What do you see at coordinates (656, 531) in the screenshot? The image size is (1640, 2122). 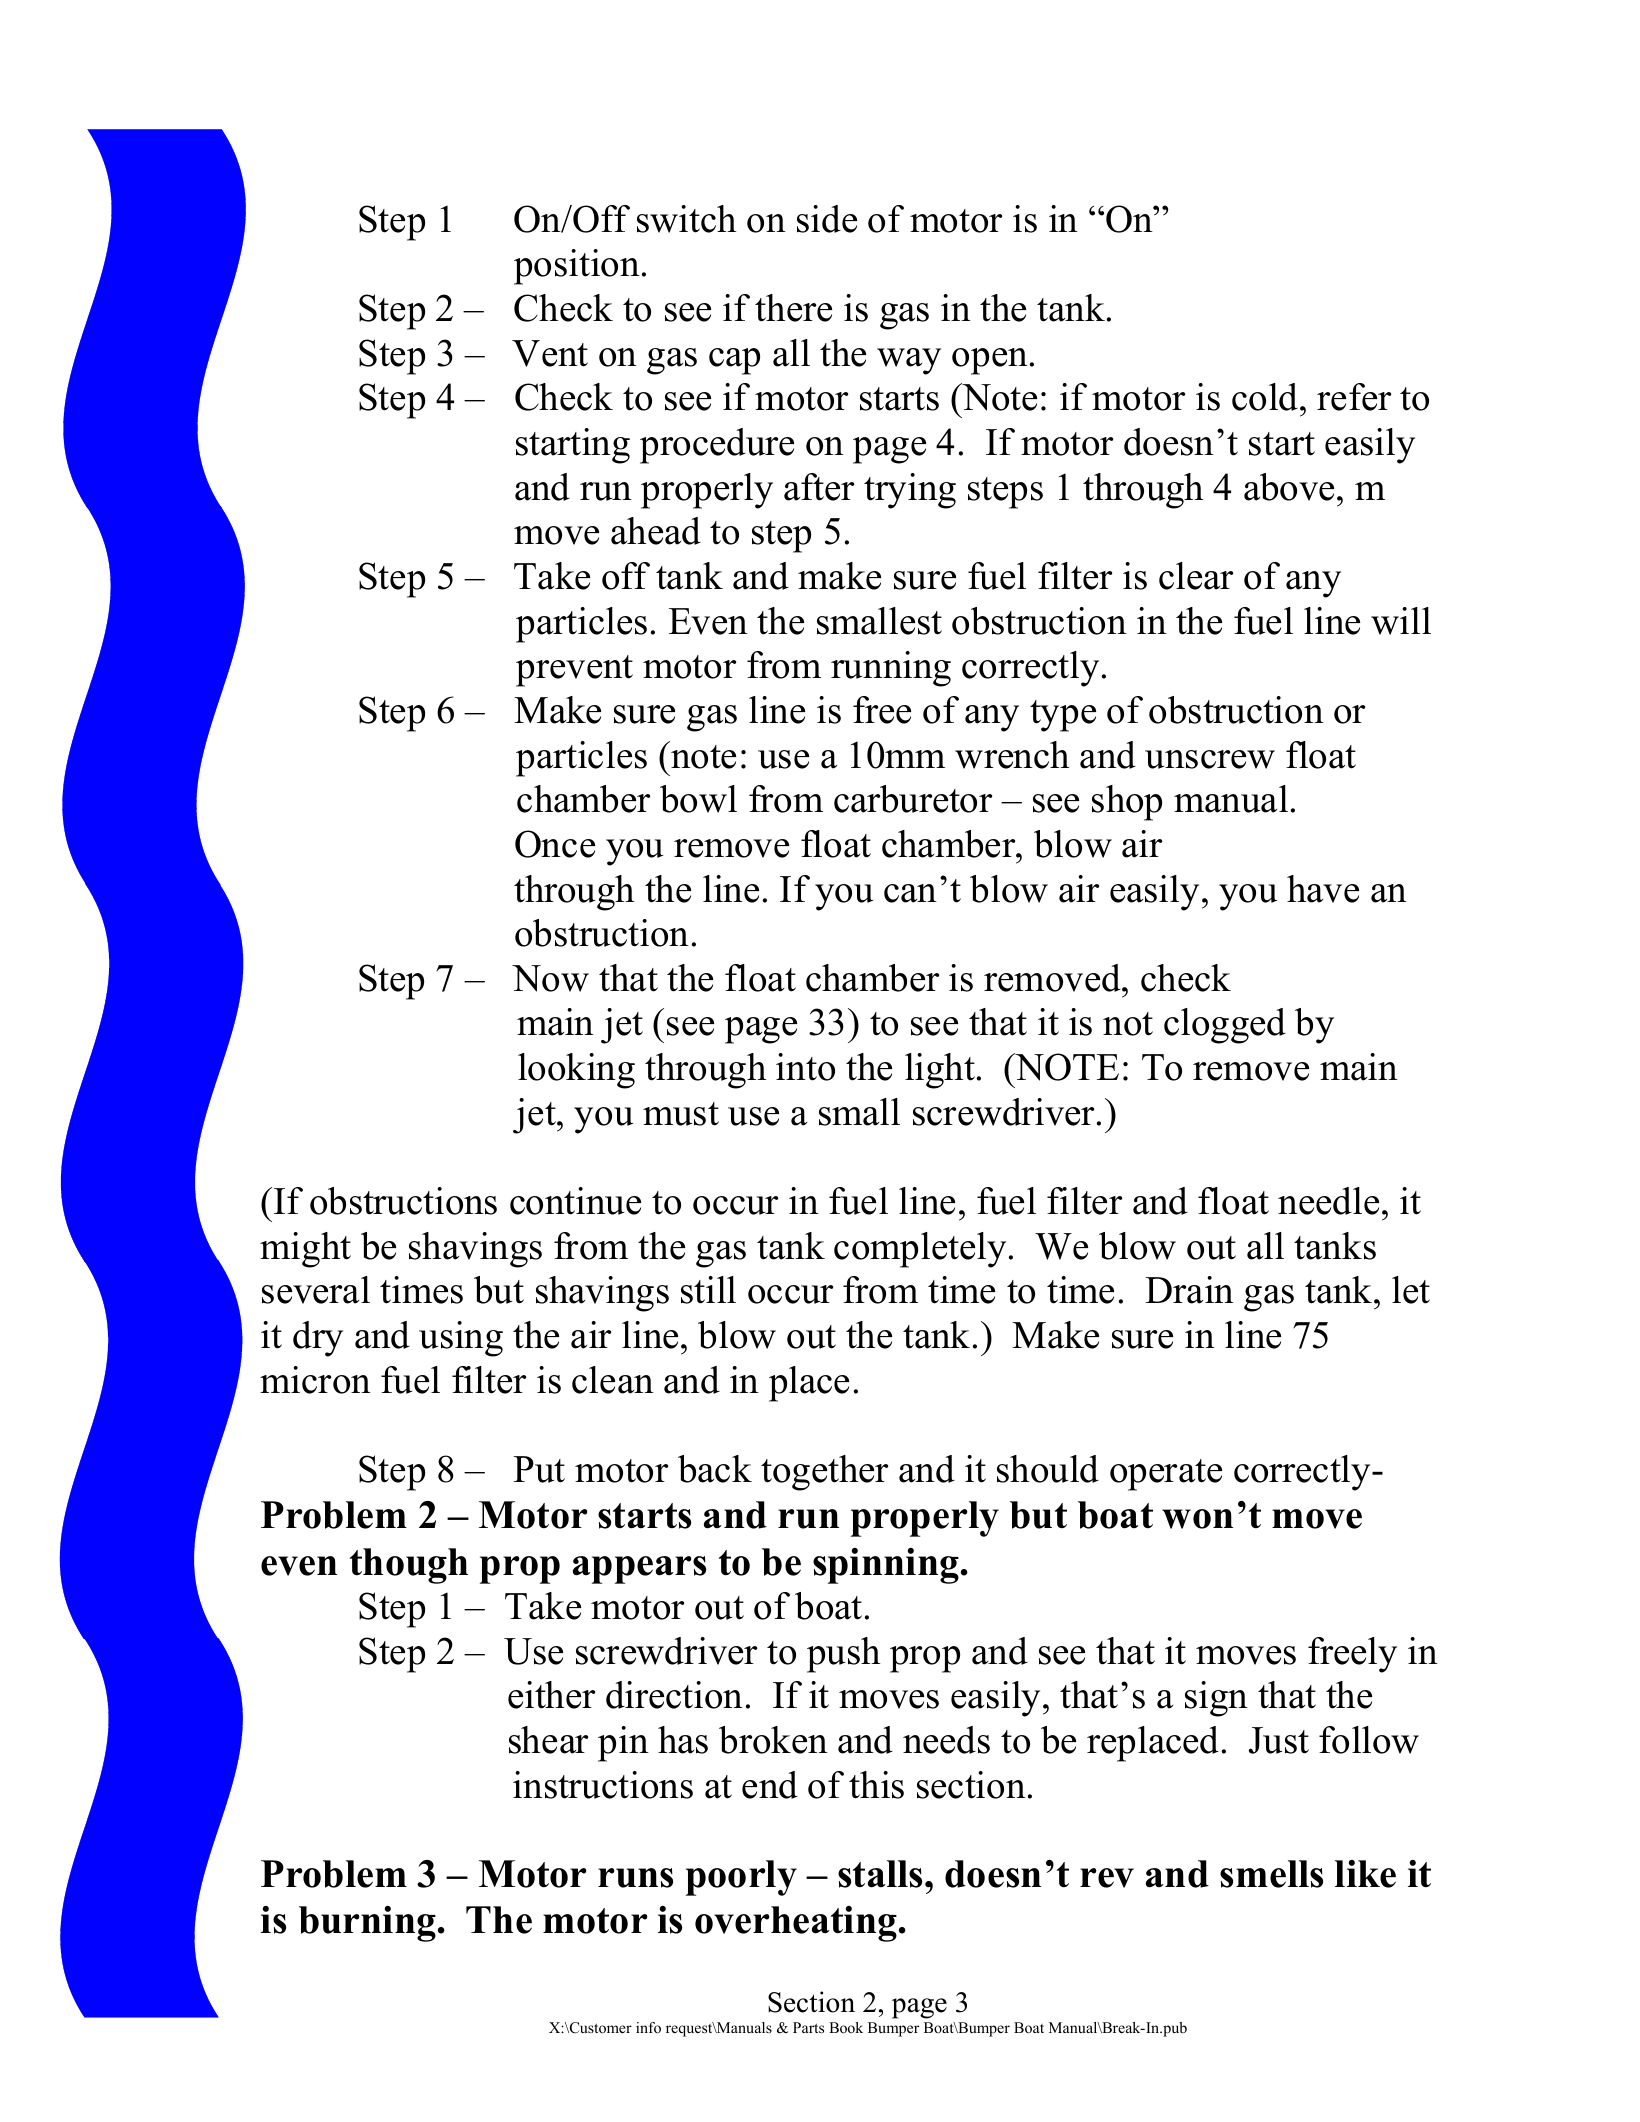 I see `ahead` at bounding box center [656, 531].
